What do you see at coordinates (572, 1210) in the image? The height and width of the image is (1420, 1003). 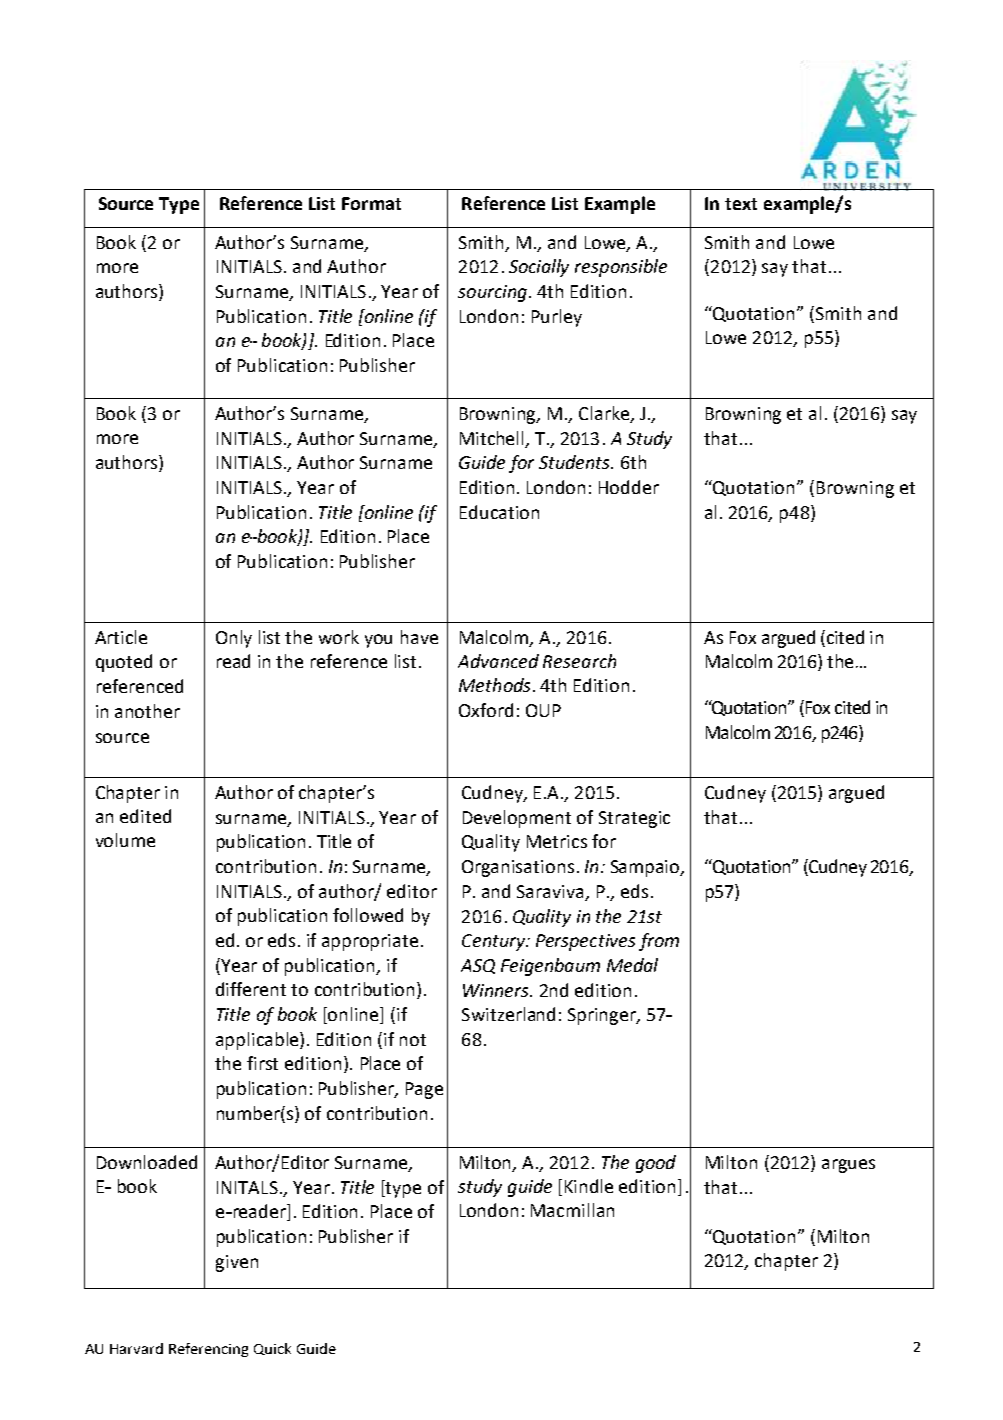 I see `Macmillan` at bounding box center [572, 1210].
